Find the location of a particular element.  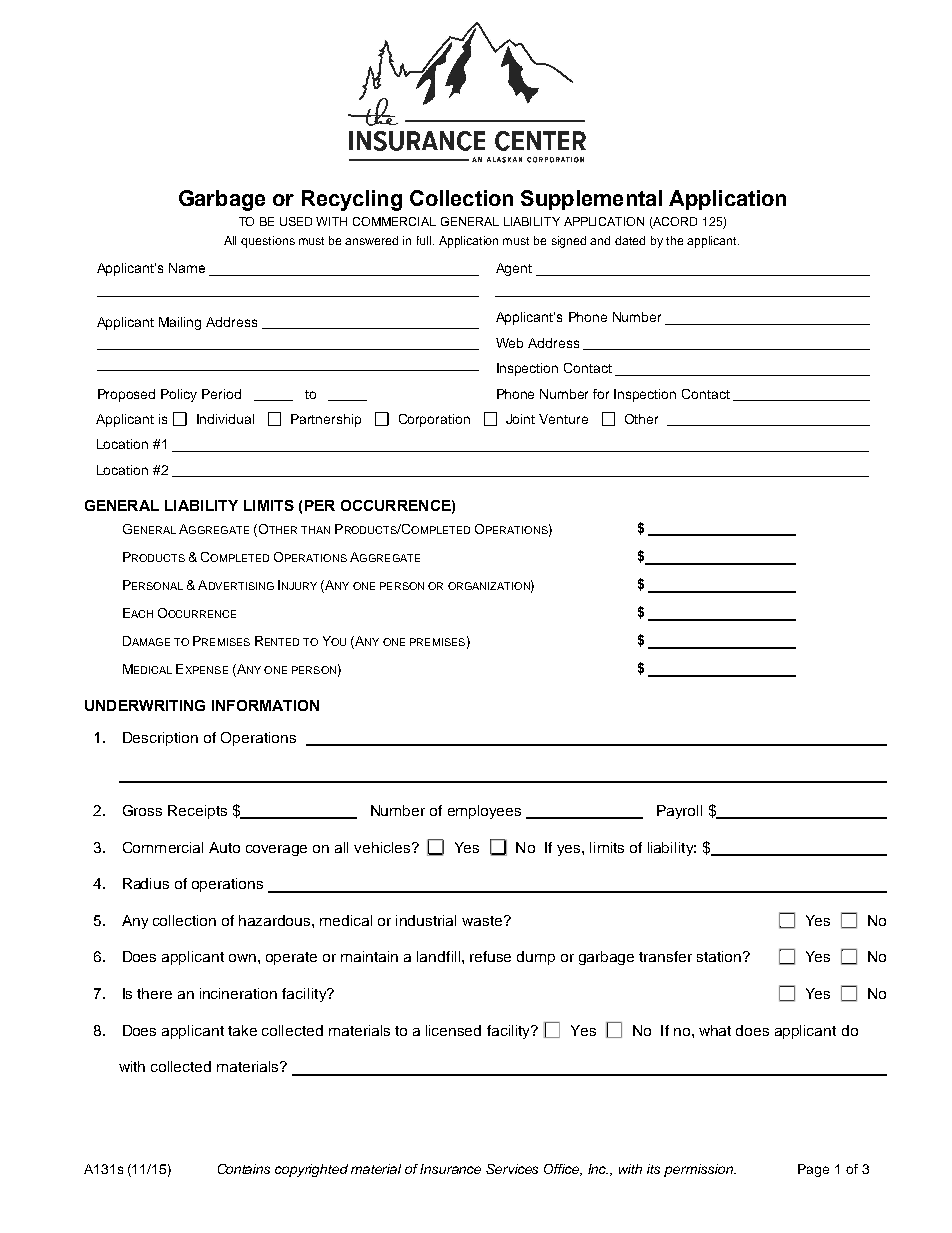

Name is located at coordinates (187, 268).
